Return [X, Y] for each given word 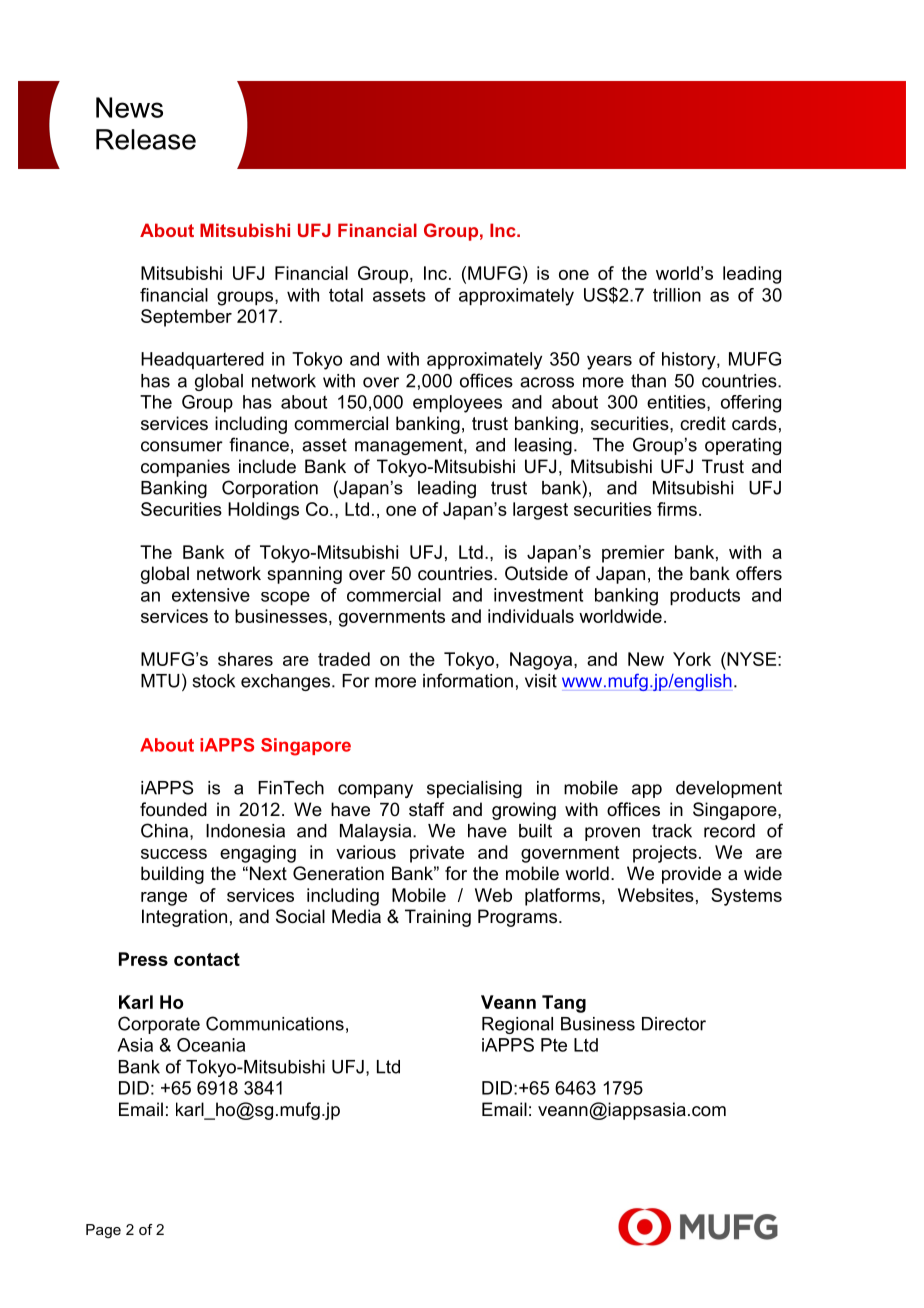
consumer [182, 446]
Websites [656, 895]
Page [103, 1231]
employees [457, 404]
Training [438, 918]
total [346, 295]
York [692, 659]
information [468, 680]
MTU [160, 681]
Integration [184, 918]
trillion [677, 295]
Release [146, 139]
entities [677, 403]
